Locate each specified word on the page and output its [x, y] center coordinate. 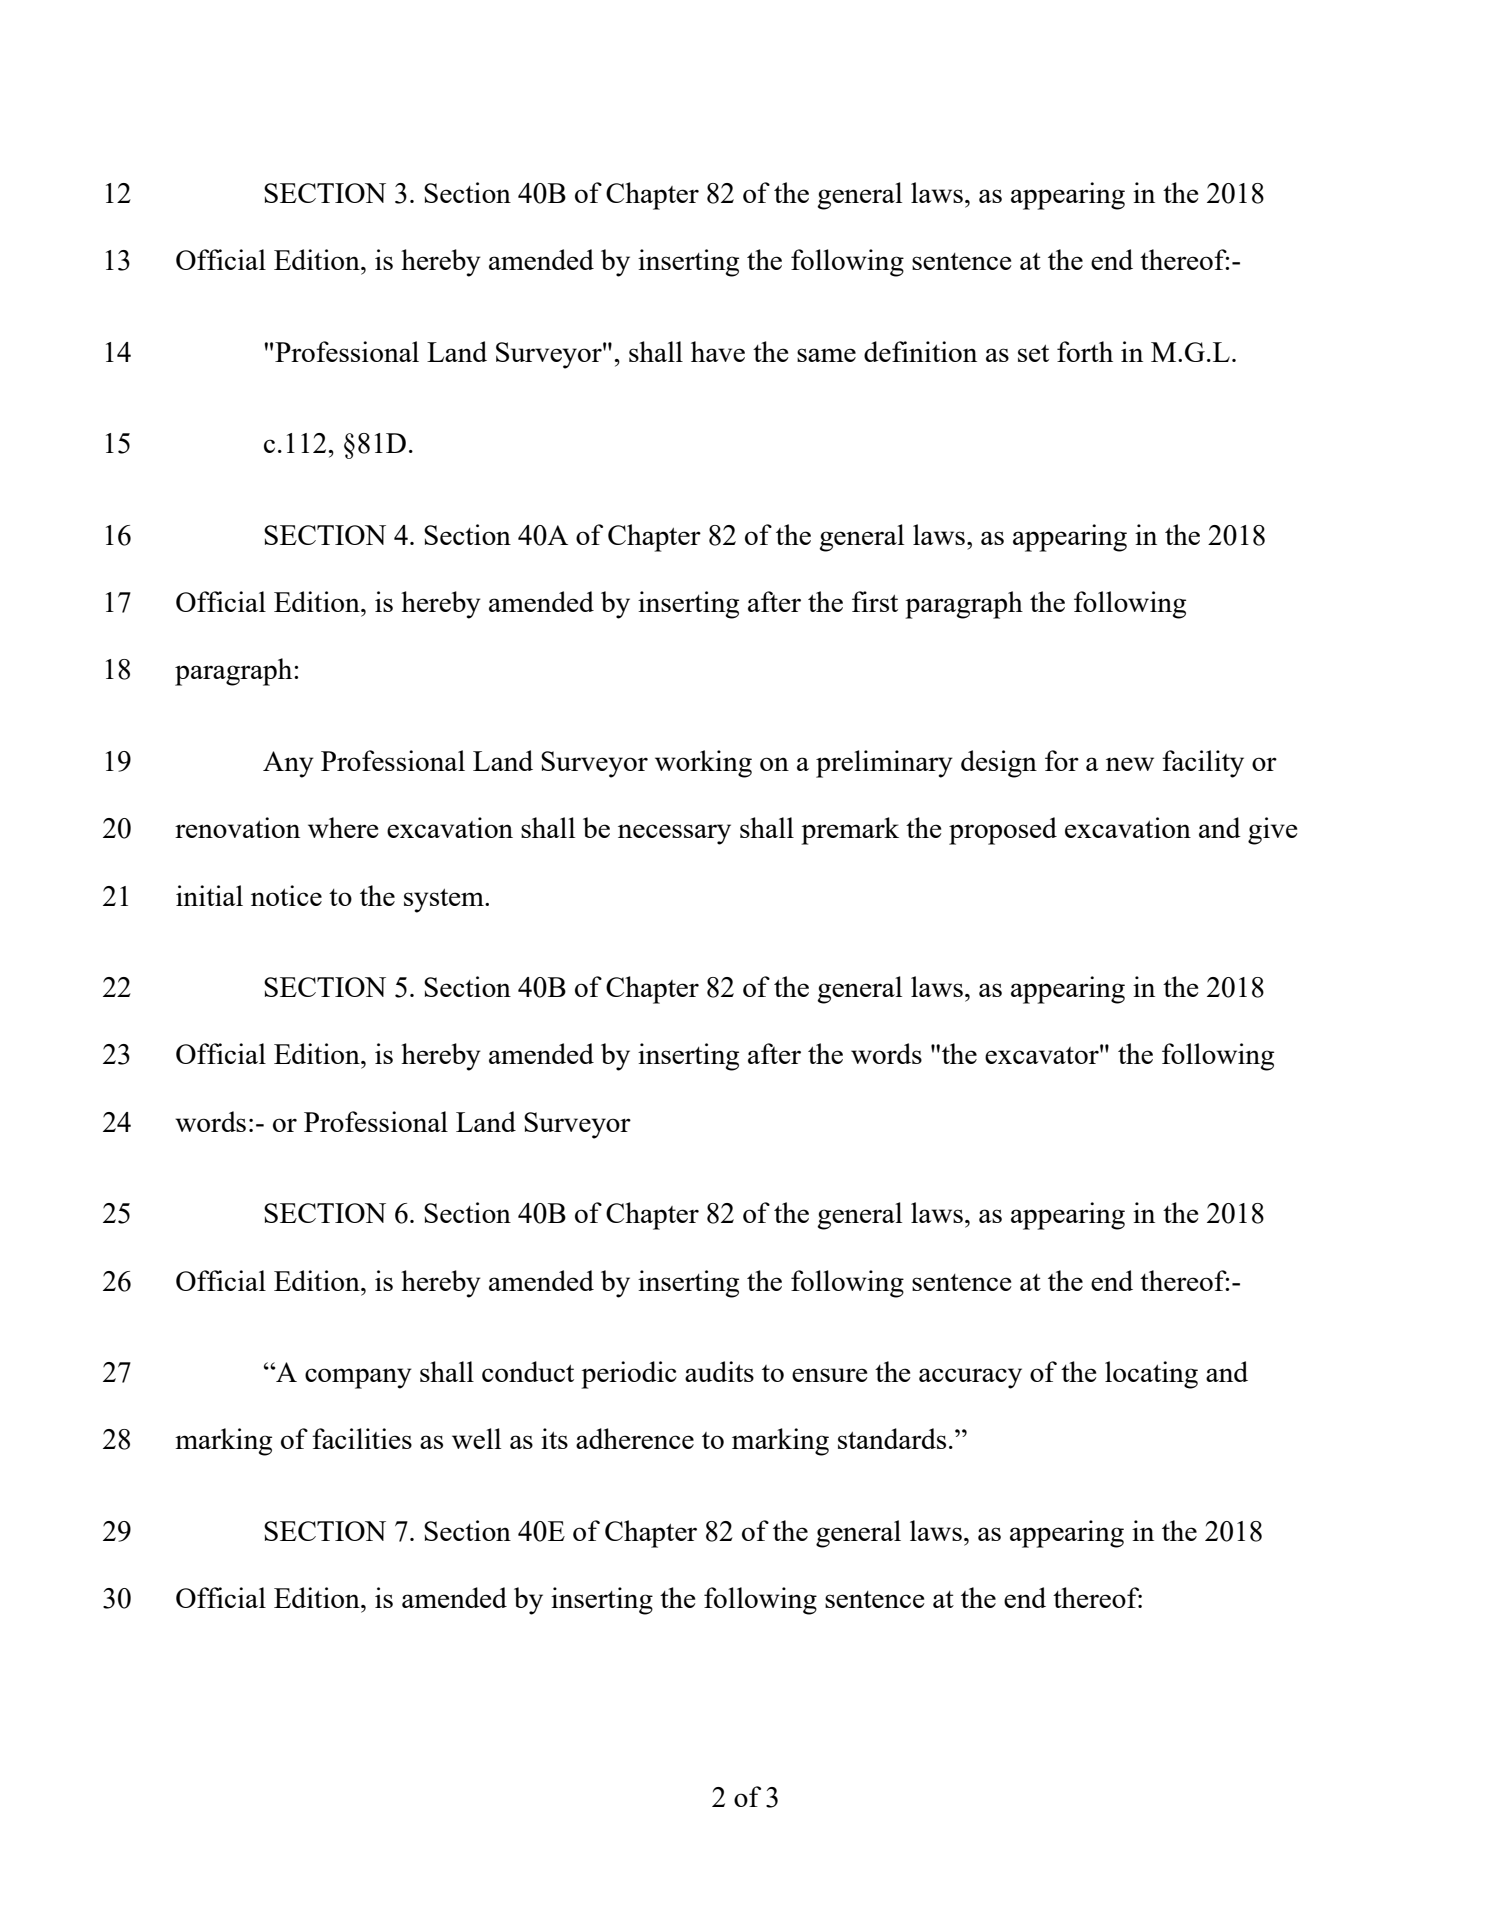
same [826, 355]
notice [286, 895]
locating [1151, 1375]
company [358, 1378]
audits [719, 1371]
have [718, 351]
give [1272, 831]
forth [1085, 351]
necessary [674, 834]
